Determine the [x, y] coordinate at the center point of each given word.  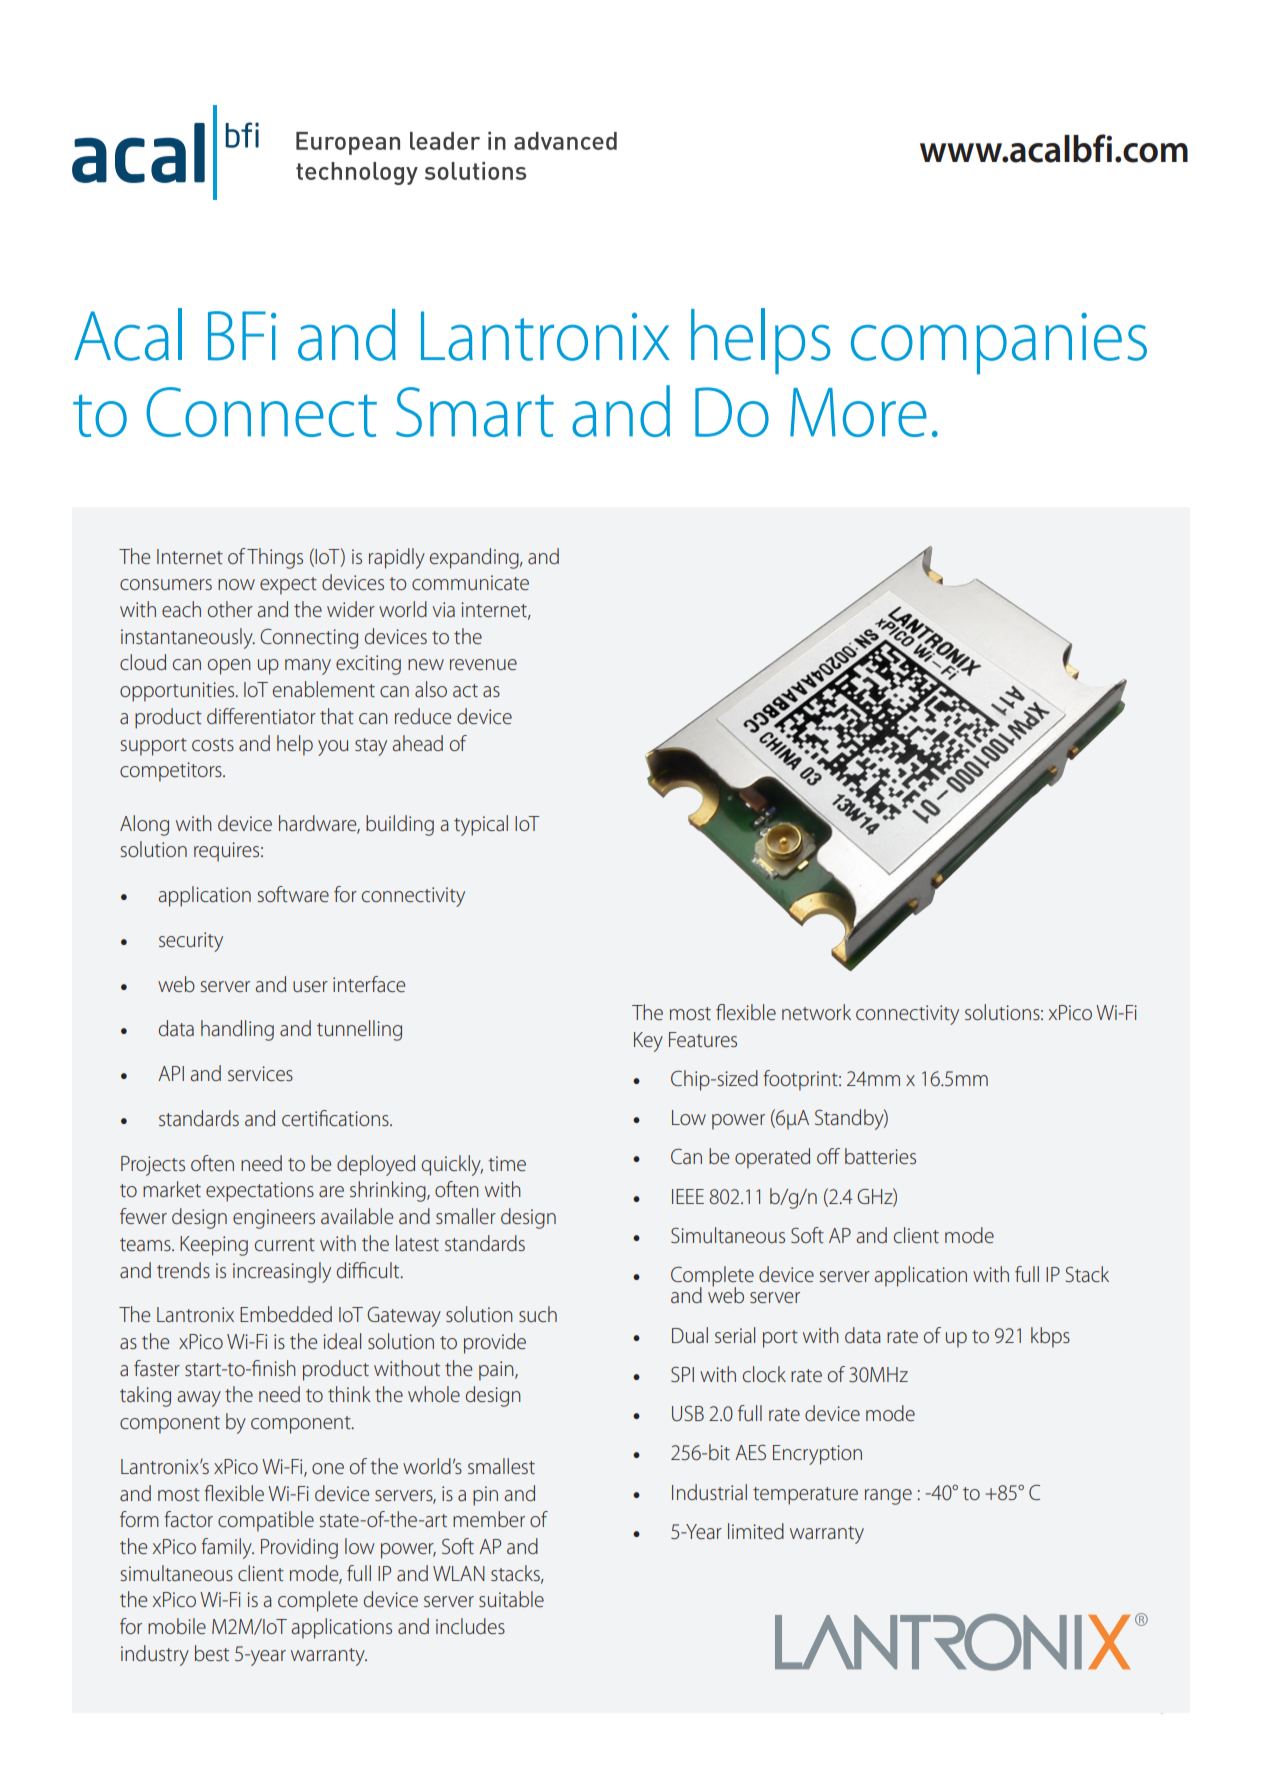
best [212, 1653]
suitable [511, 1599]
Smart [475, 412]
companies [999, 343]
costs [213, 744]
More [858, 412]
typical [481, 825]
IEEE [688, 1196]
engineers [274, 1219]
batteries [880, 1156]
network [816, 1012]
